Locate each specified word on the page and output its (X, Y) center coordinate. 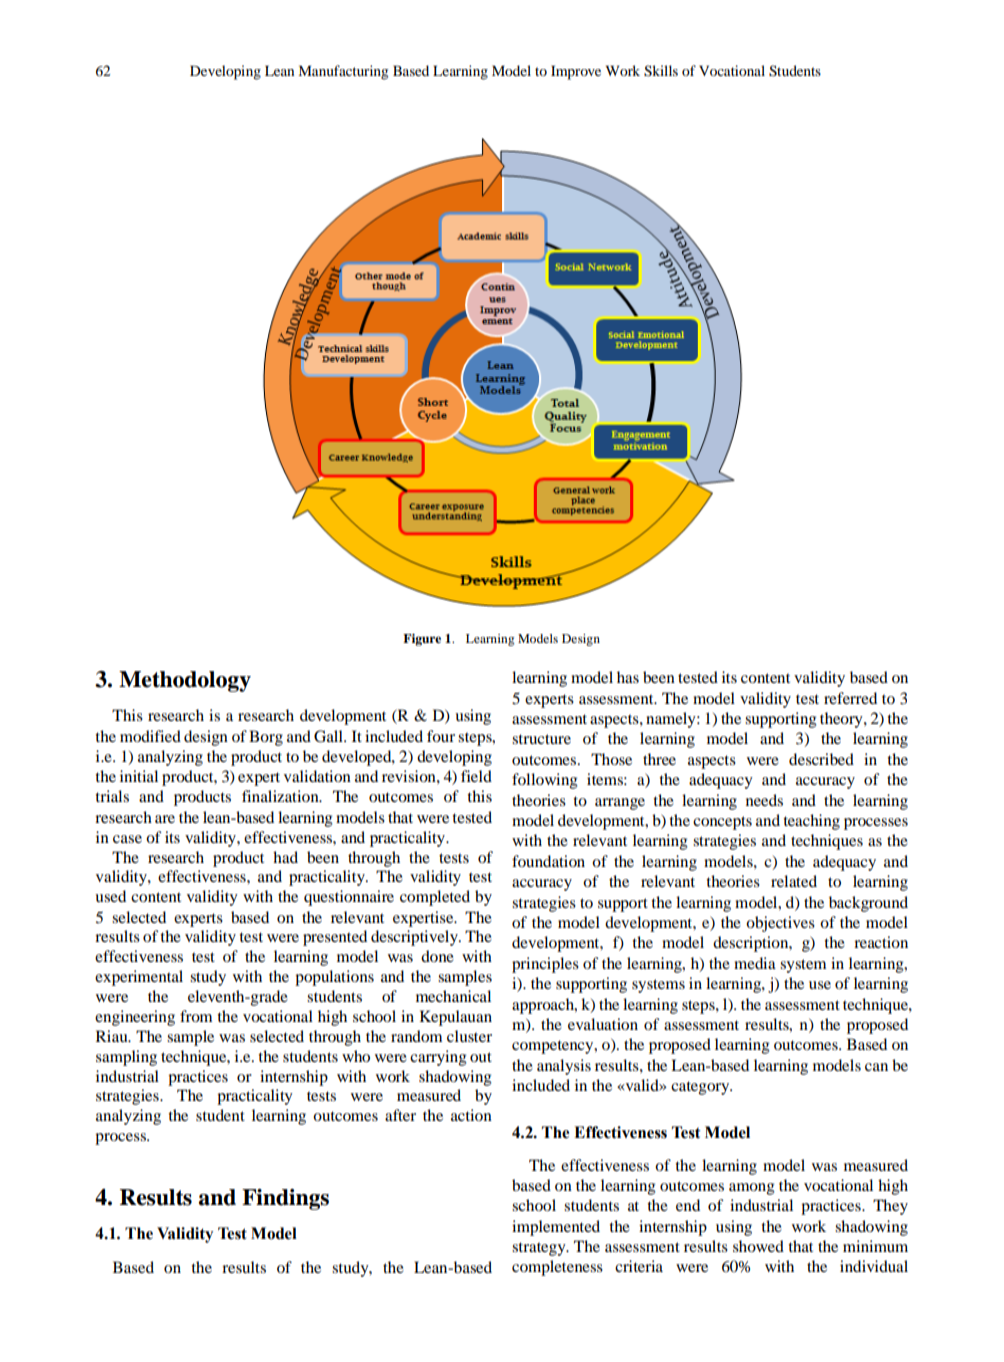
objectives (780, 924)
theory (842, 720)
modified (150, 736)
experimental (139, 978)
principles (545, 965)
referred (850, 698)
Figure (422, 640)
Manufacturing (343, 72)
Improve (576, 72)
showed (758, 1246)
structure (541, 739)
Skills (661, 71)
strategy (540, 1249)
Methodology (185, 681)
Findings (285, 1199)
